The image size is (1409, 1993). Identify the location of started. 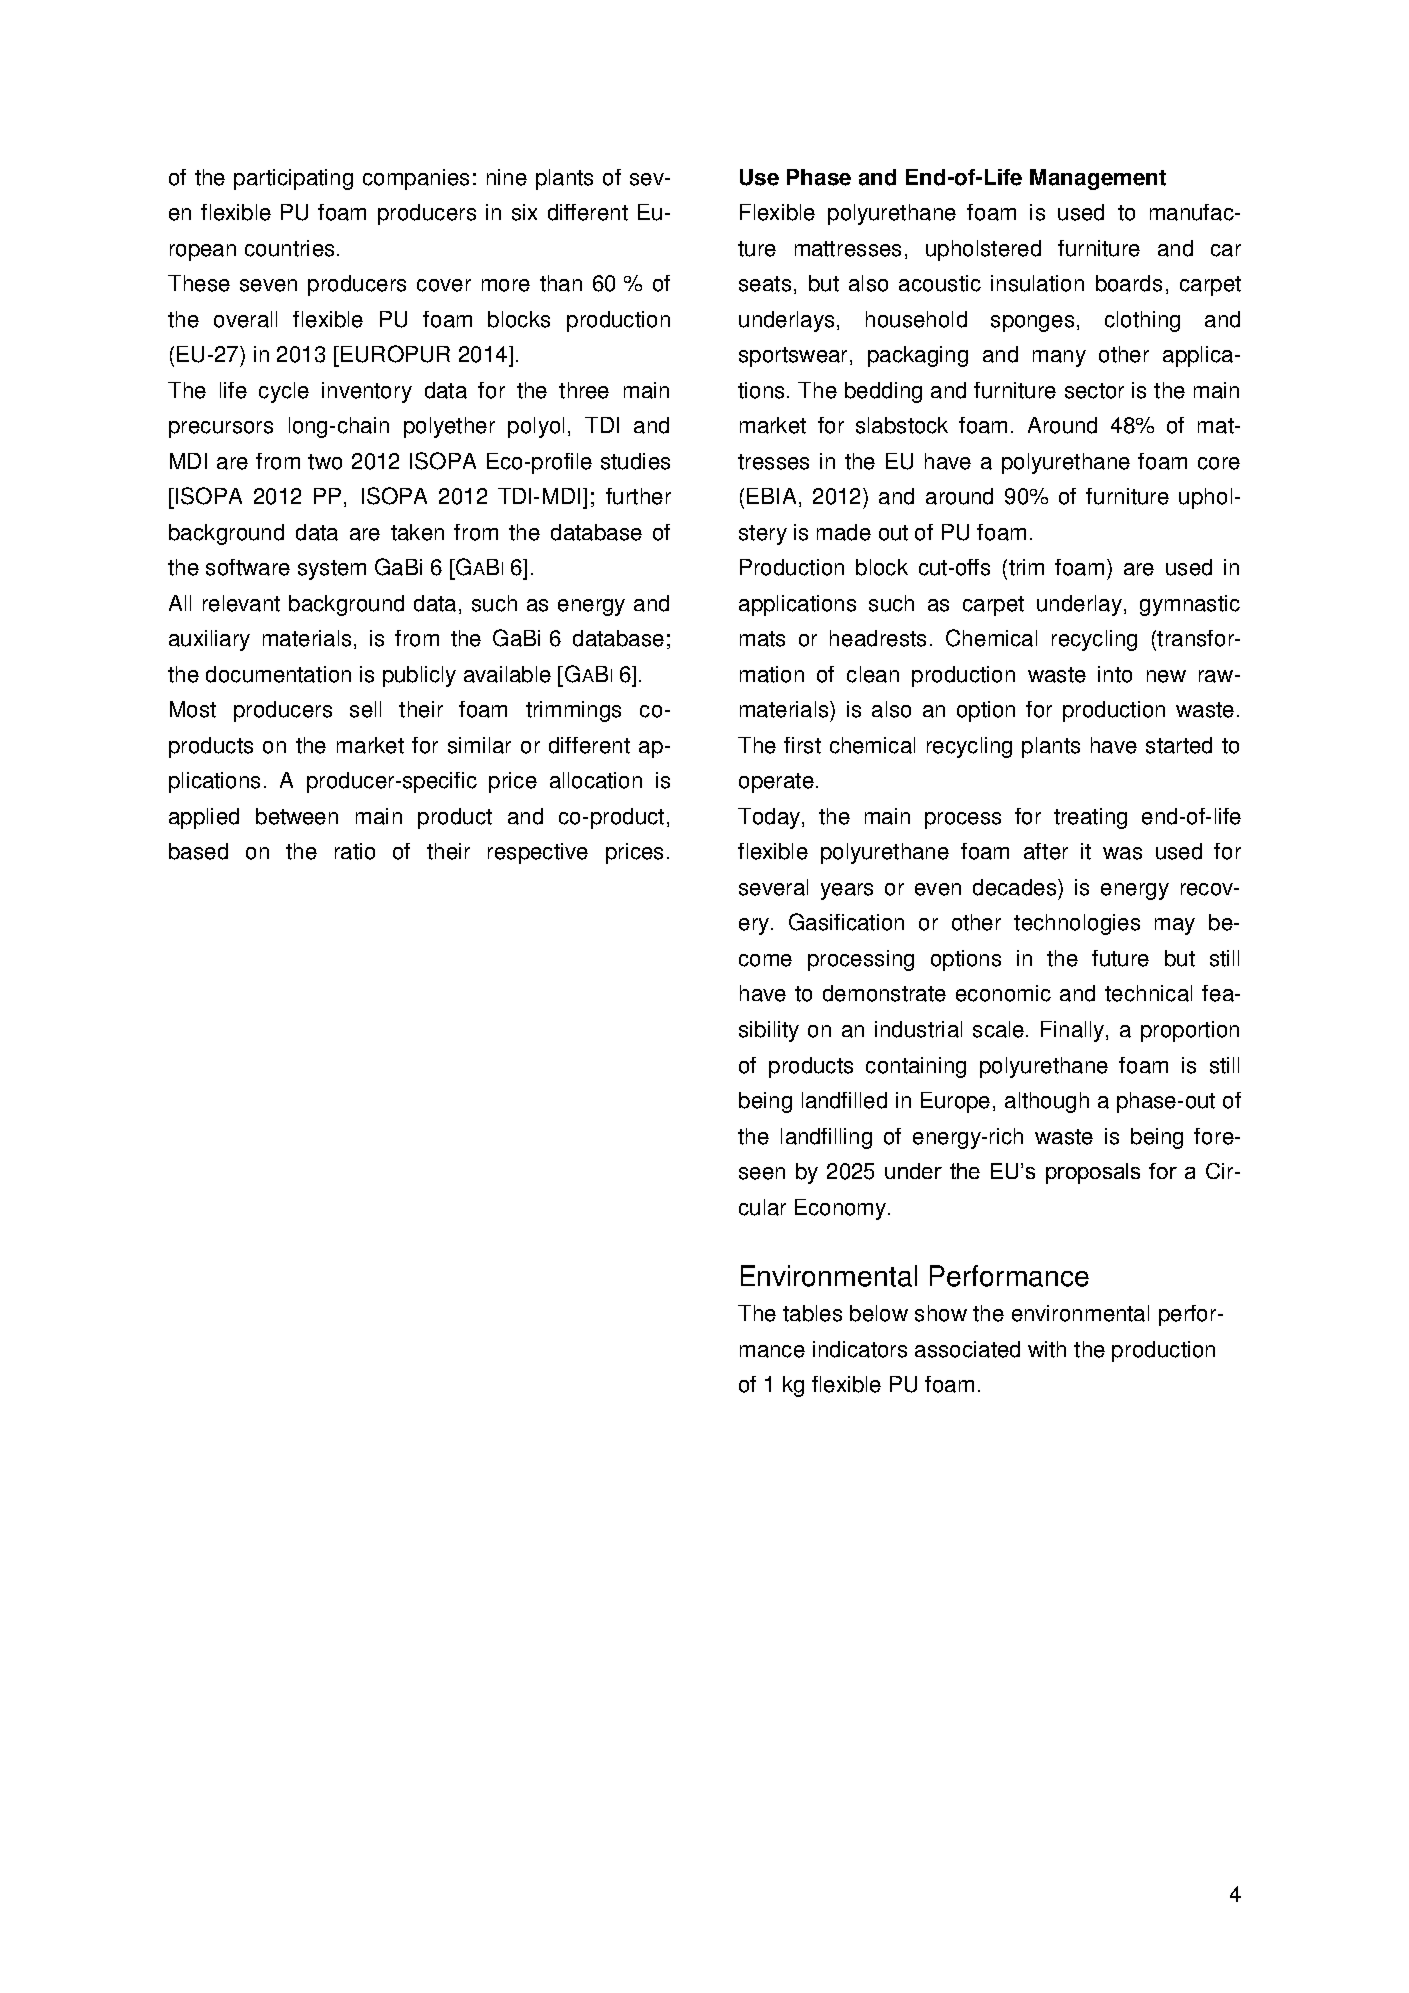
(1179, 745).
